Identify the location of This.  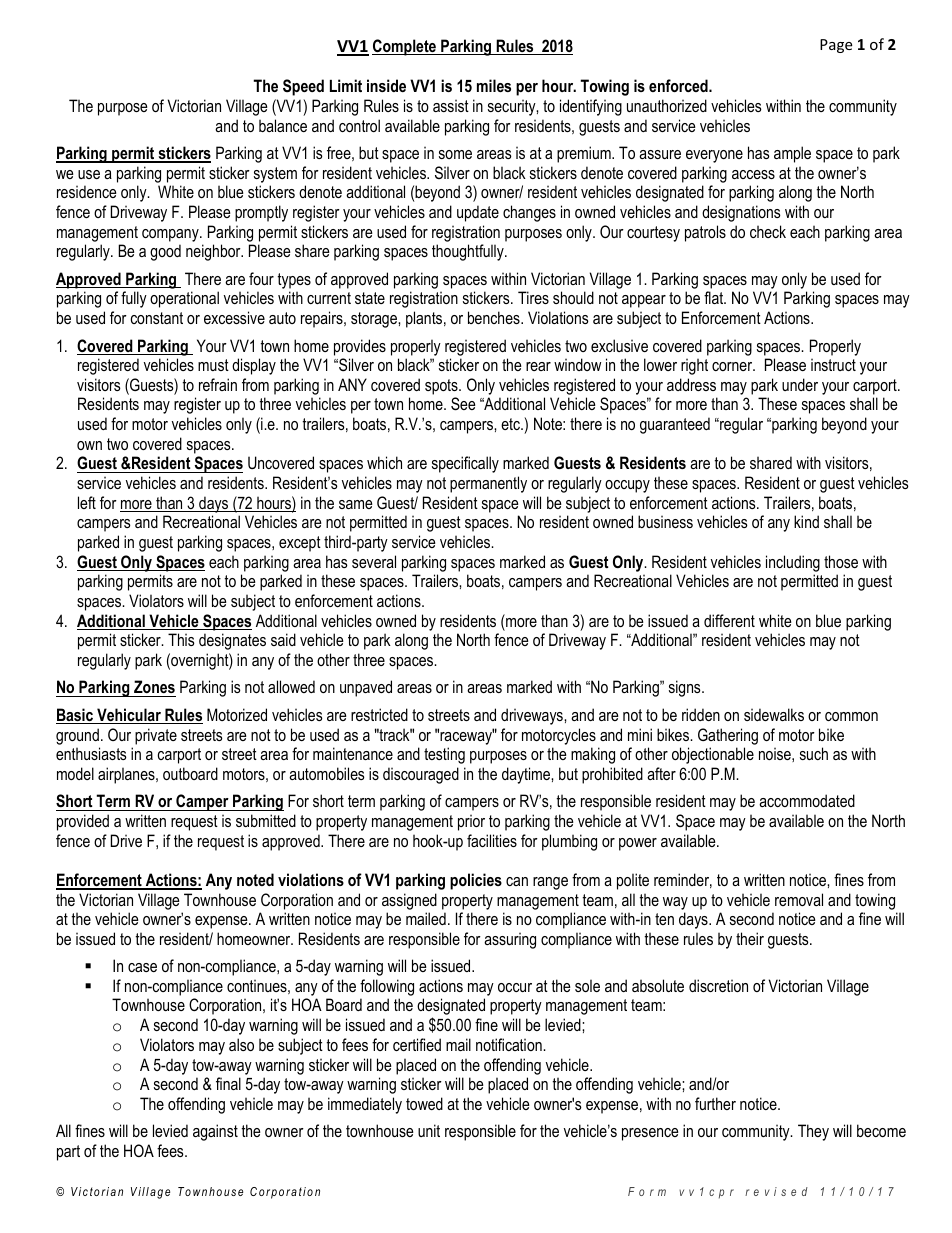
(181, 639).
